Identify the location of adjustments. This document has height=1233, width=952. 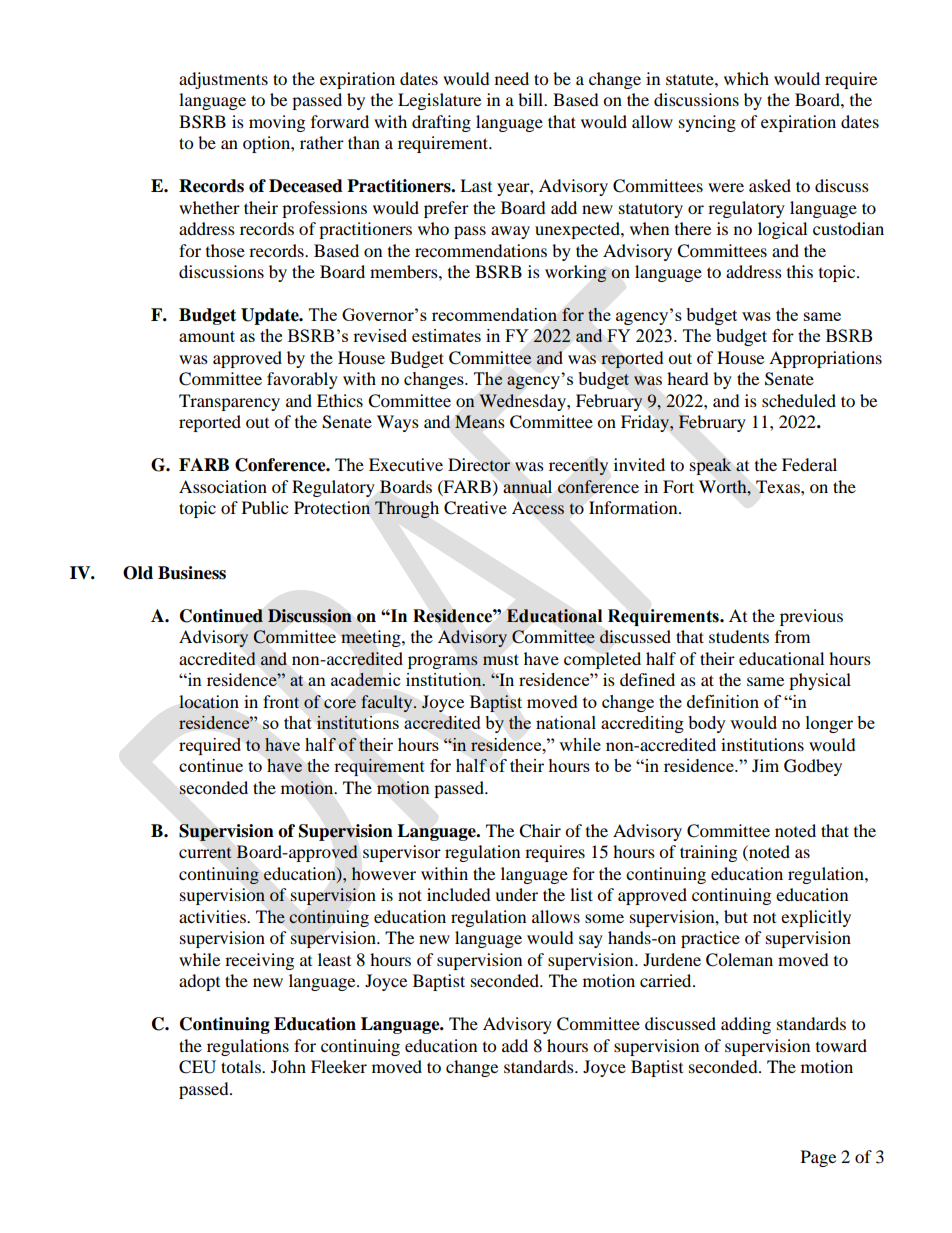
(223, 80).
